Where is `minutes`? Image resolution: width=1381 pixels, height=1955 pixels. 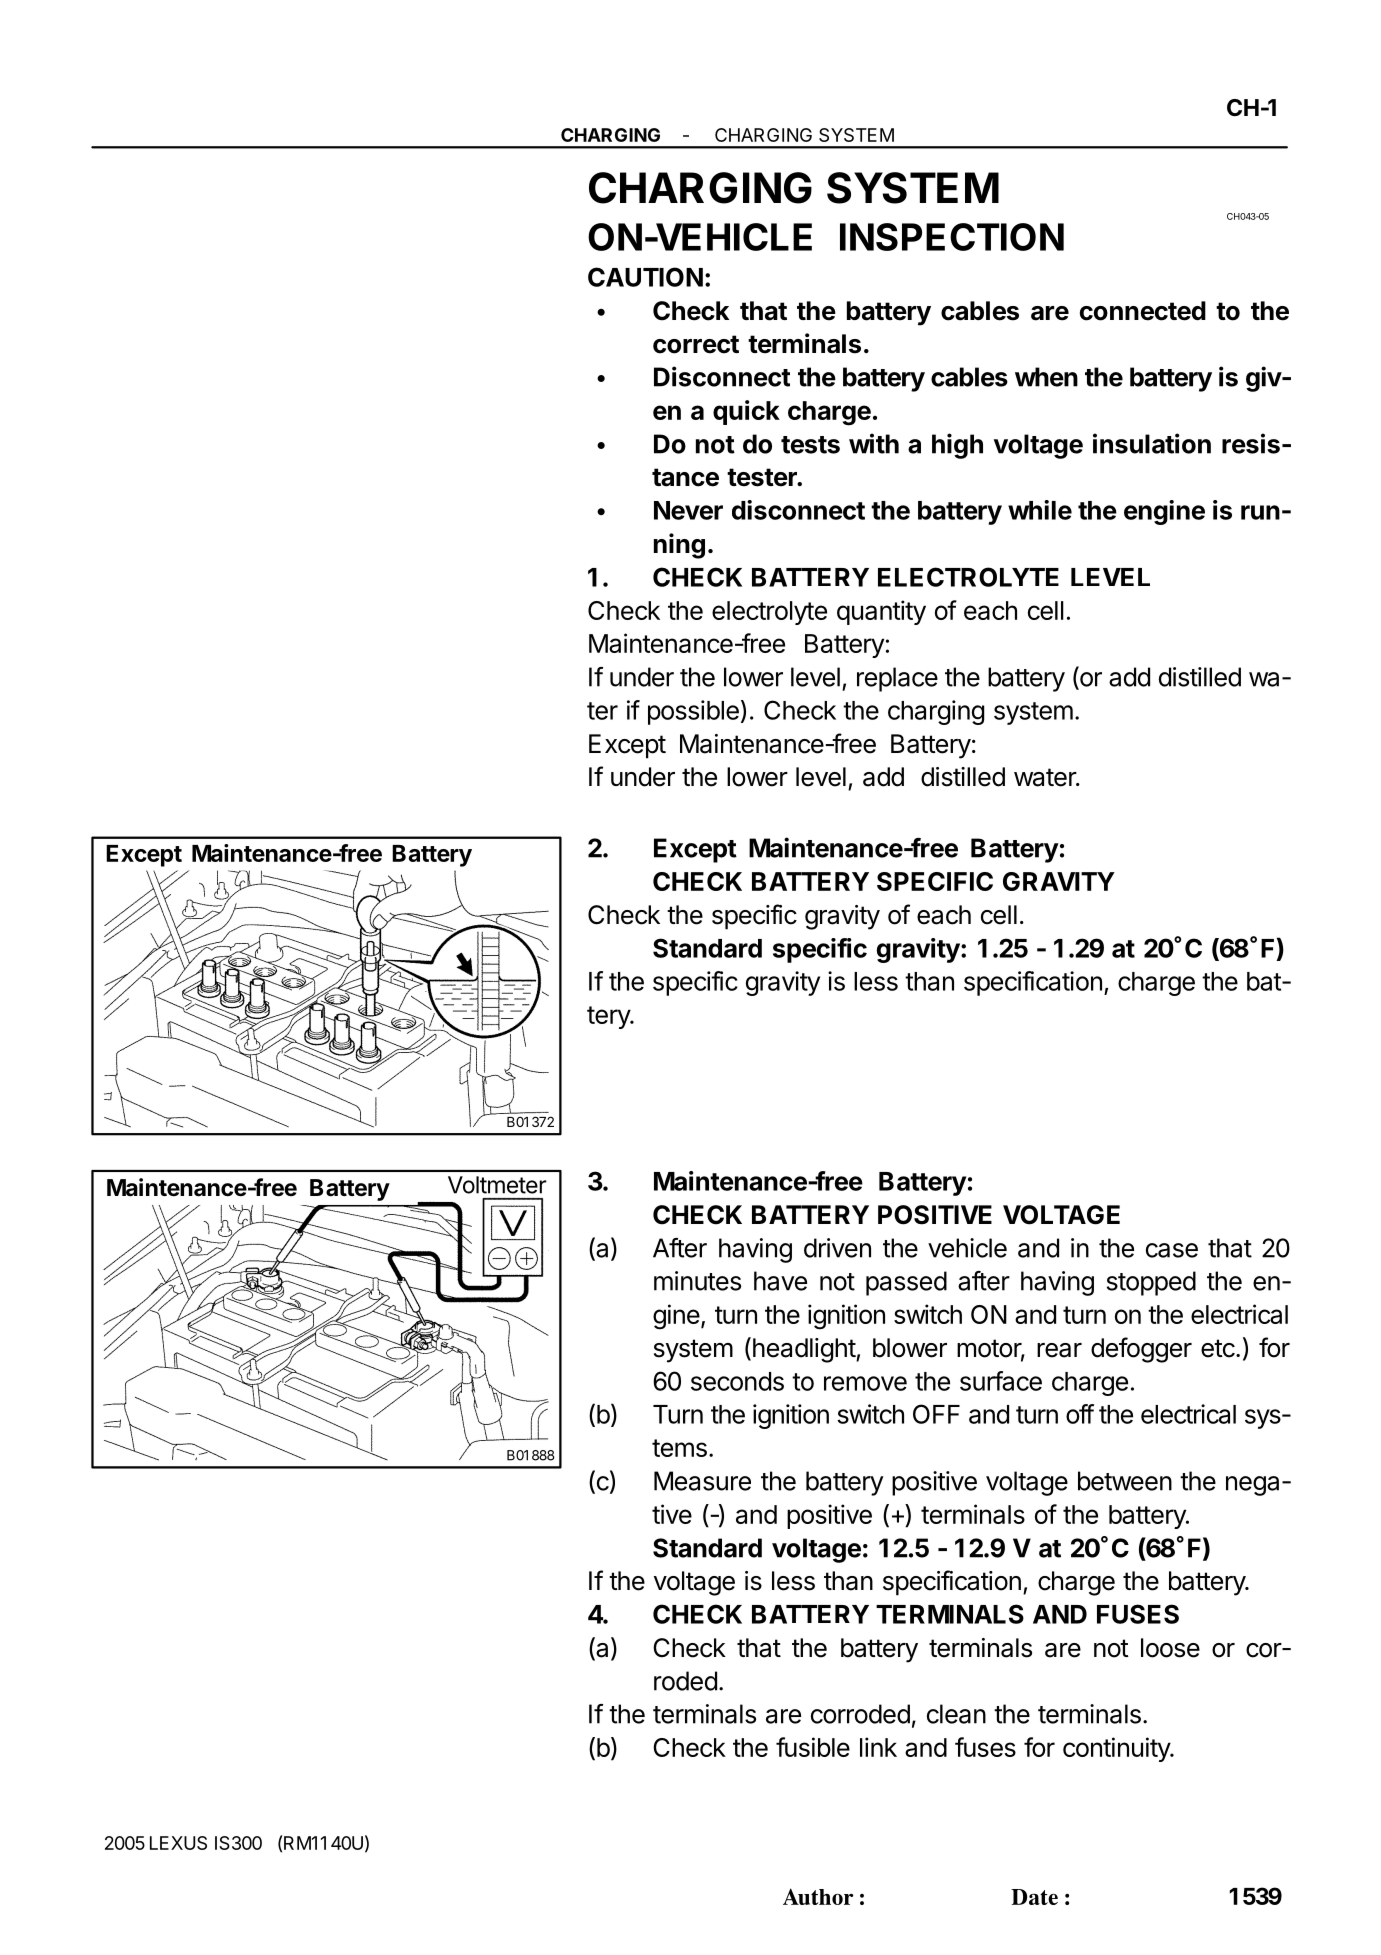 minutes is located at coordinates (697, 1281).
